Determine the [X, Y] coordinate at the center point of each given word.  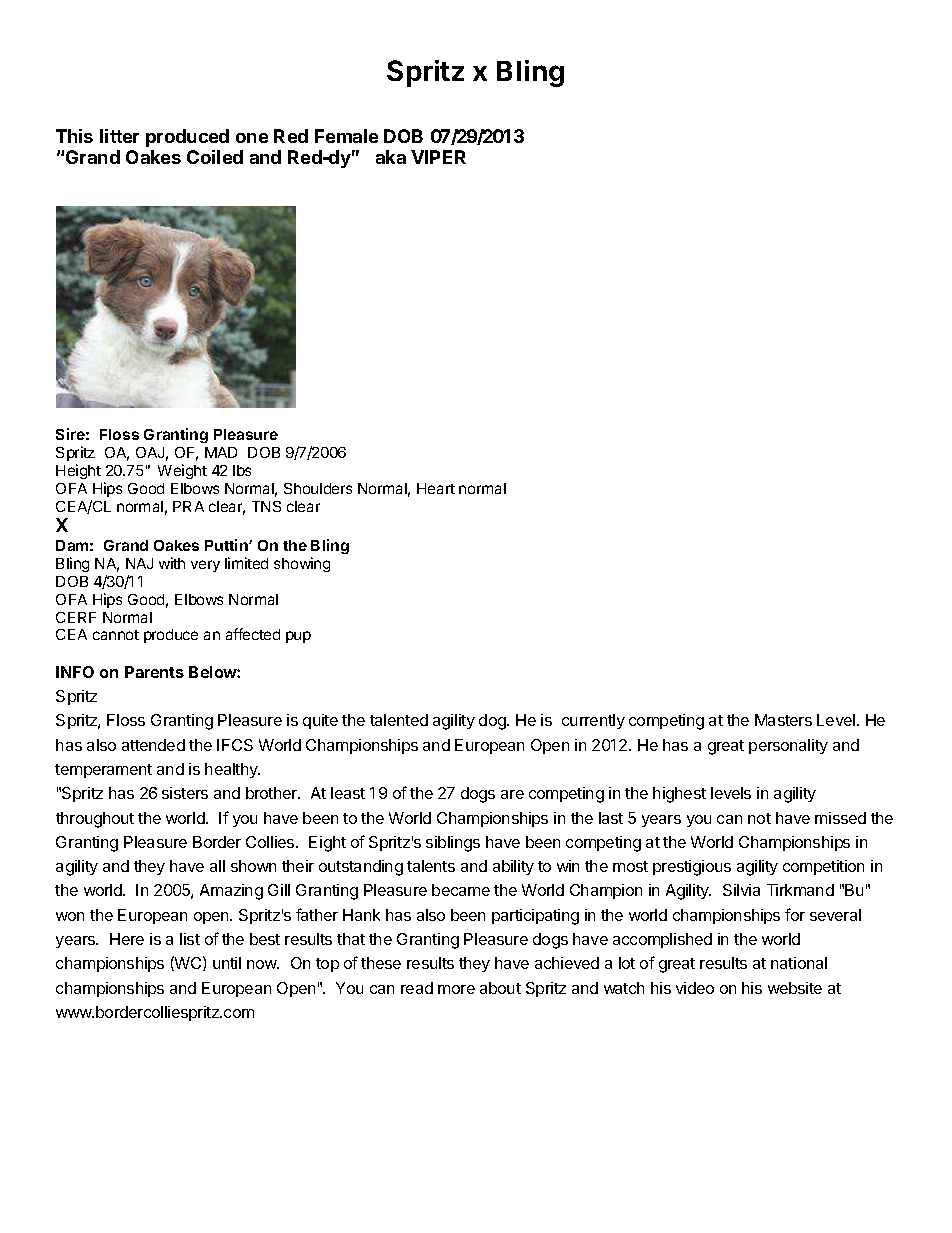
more [456, 989]
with [172, 563]
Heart [436, 488]
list [190, 939]
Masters [783, 720]
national [799, 963]
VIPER [438, 157]
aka [391, 157]
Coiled [215, 157]
